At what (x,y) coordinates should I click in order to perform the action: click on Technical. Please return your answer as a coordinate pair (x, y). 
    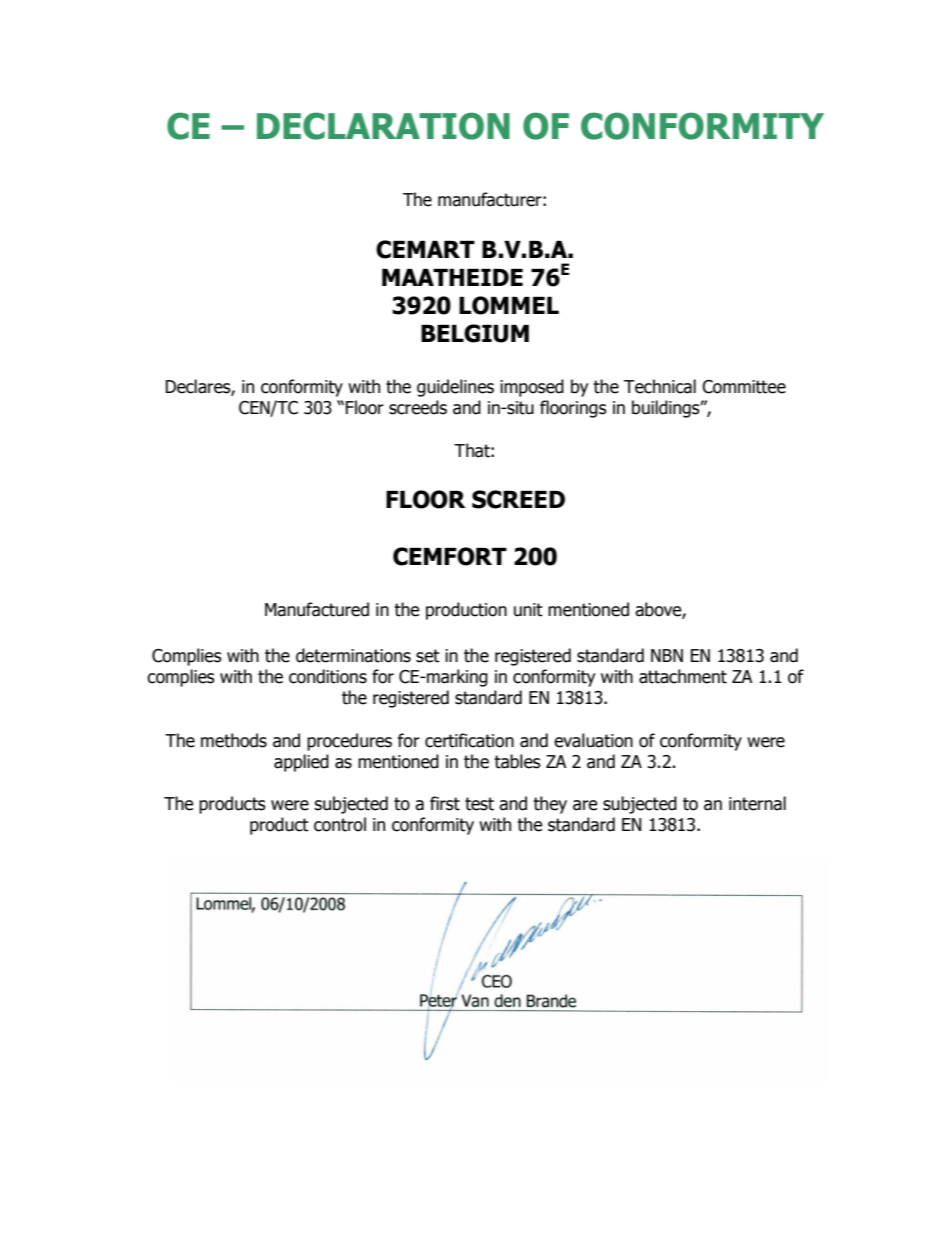
    Looking at the image, I should click on (660, 386).
